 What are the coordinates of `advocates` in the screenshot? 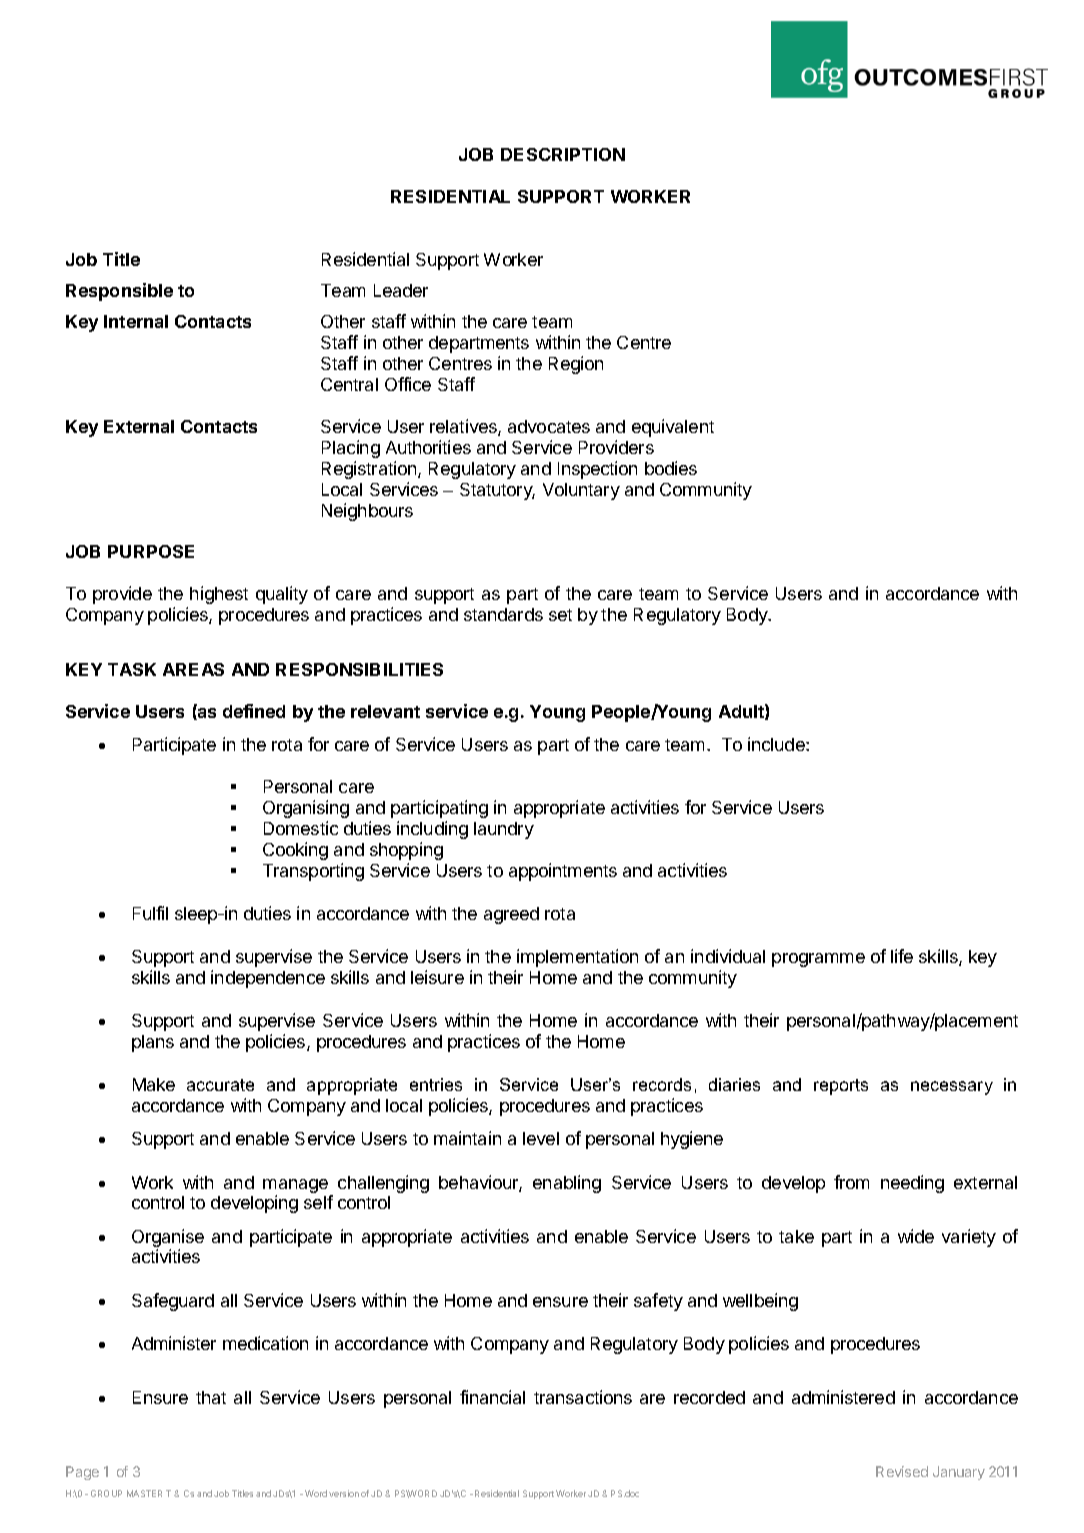 It's located at (549, 426).
